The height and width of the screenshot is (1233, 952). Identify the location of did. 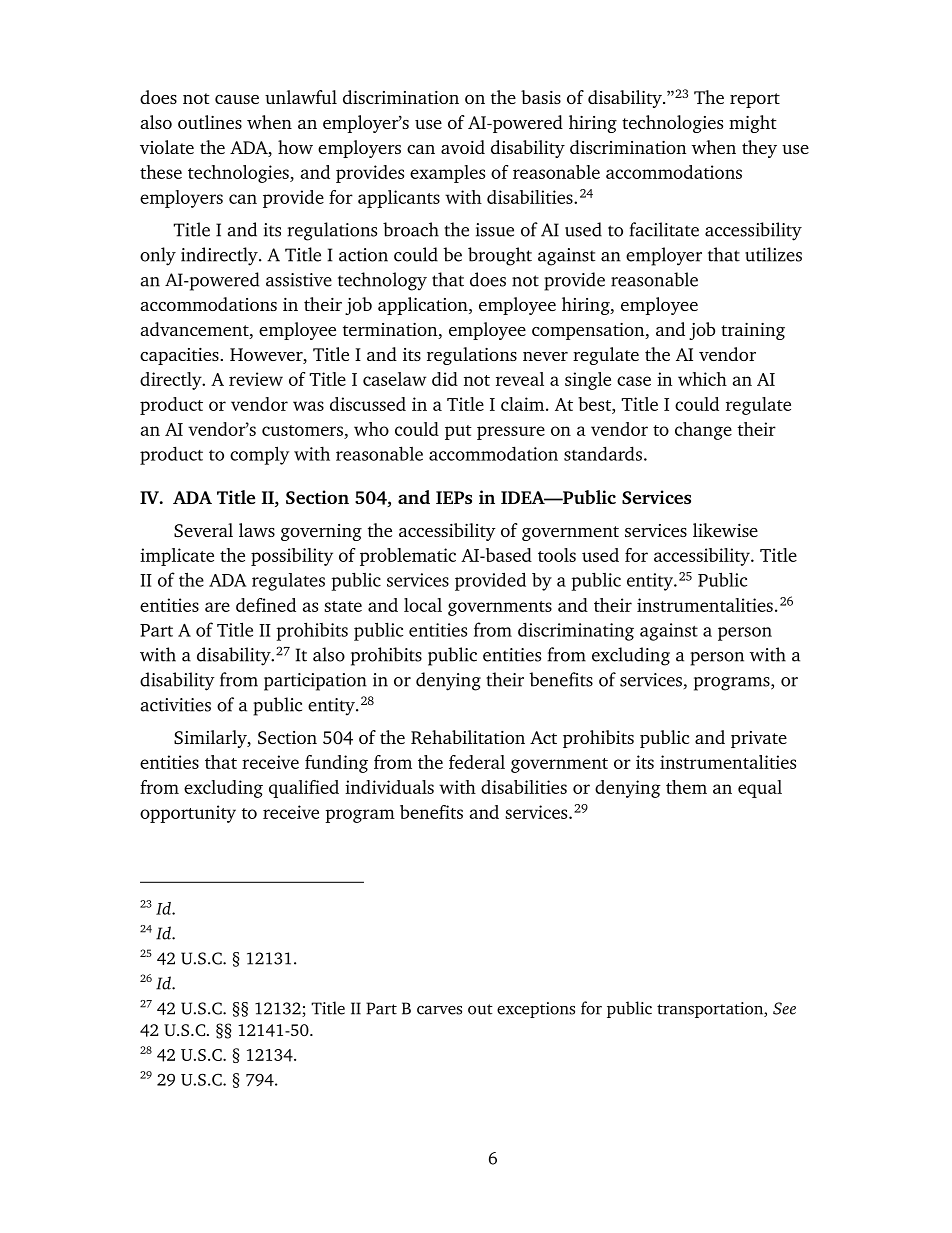
(445, 379).
